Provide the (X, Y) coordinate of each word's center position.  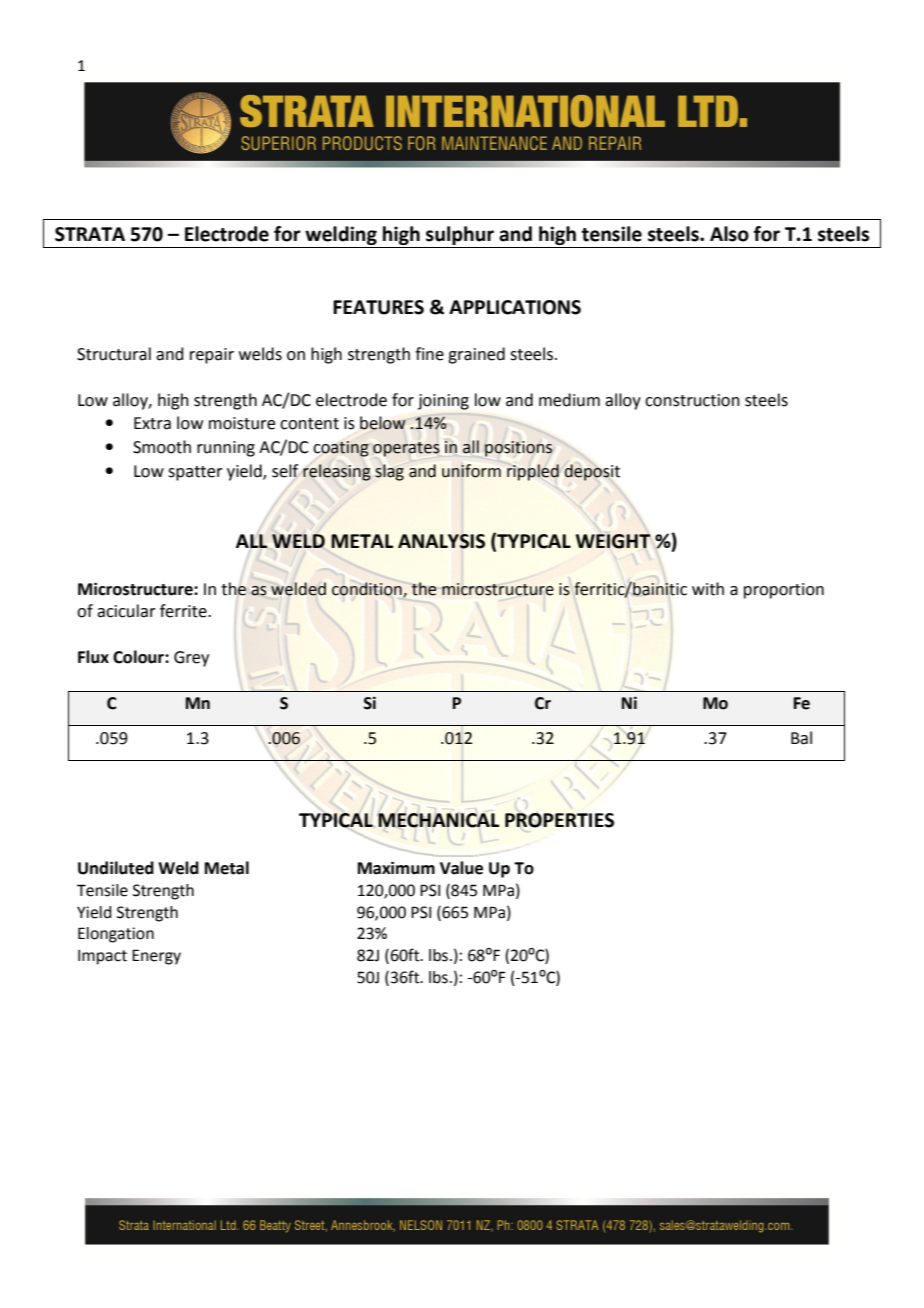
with (708, 589)
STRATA (90, 234)
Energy (156, 957)
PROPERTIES (559, 820)
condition (368, 589)
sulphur (460, 237)
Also (729, 234)
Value (461, 868)
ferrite (184, 611)
